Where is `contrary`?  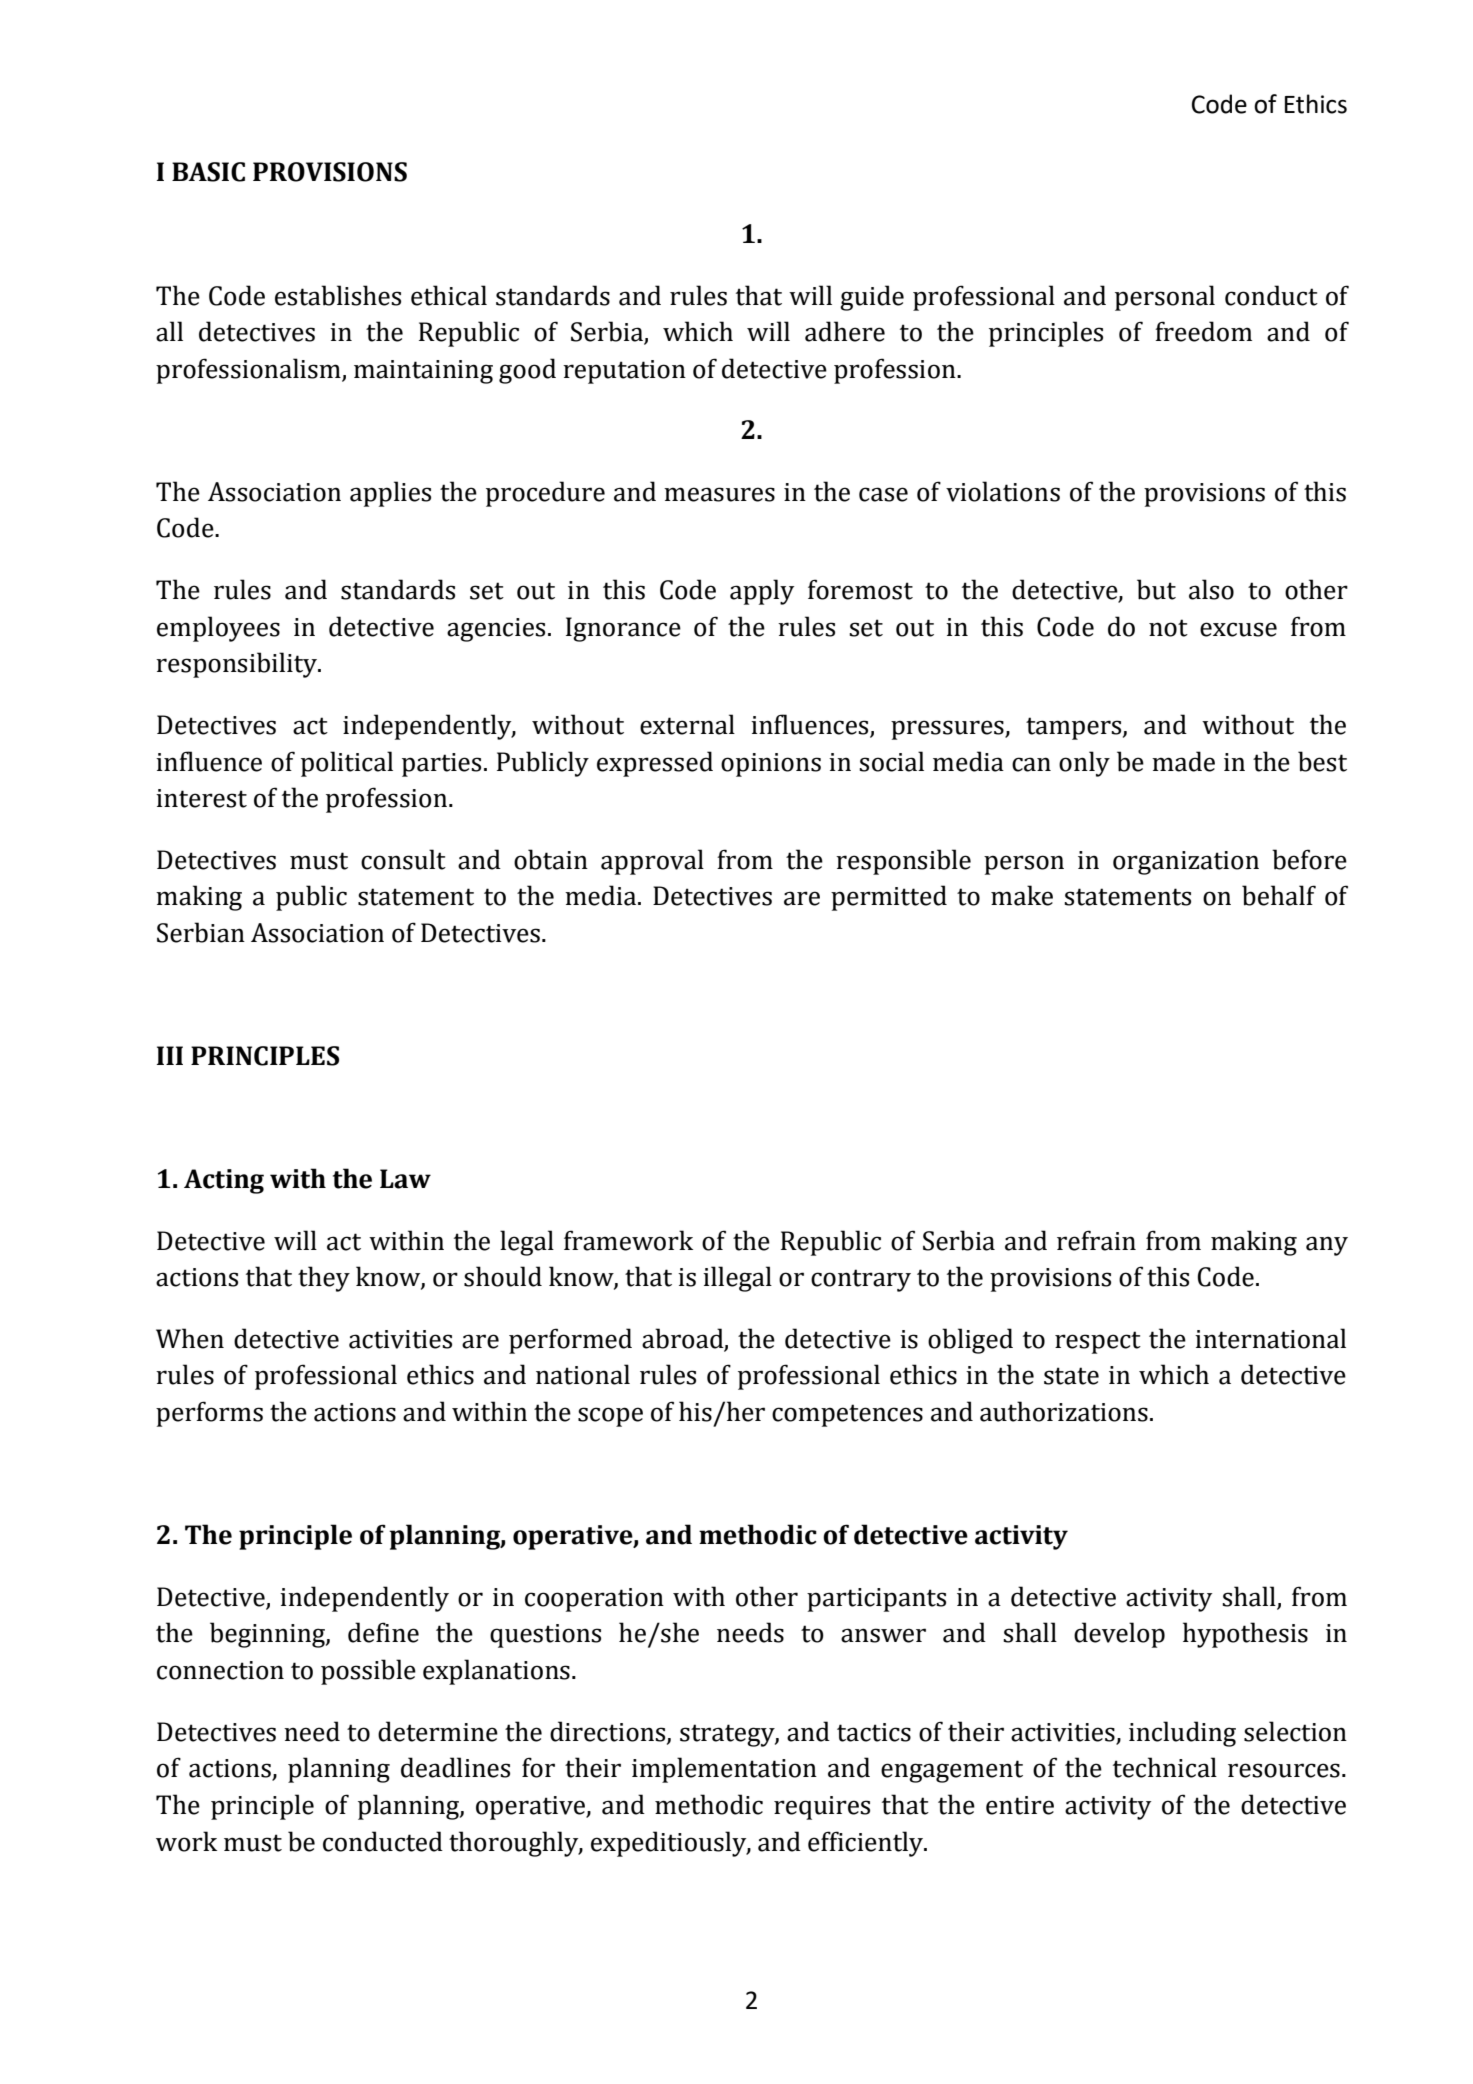
contrary is located at coordinates (861, 1280).
